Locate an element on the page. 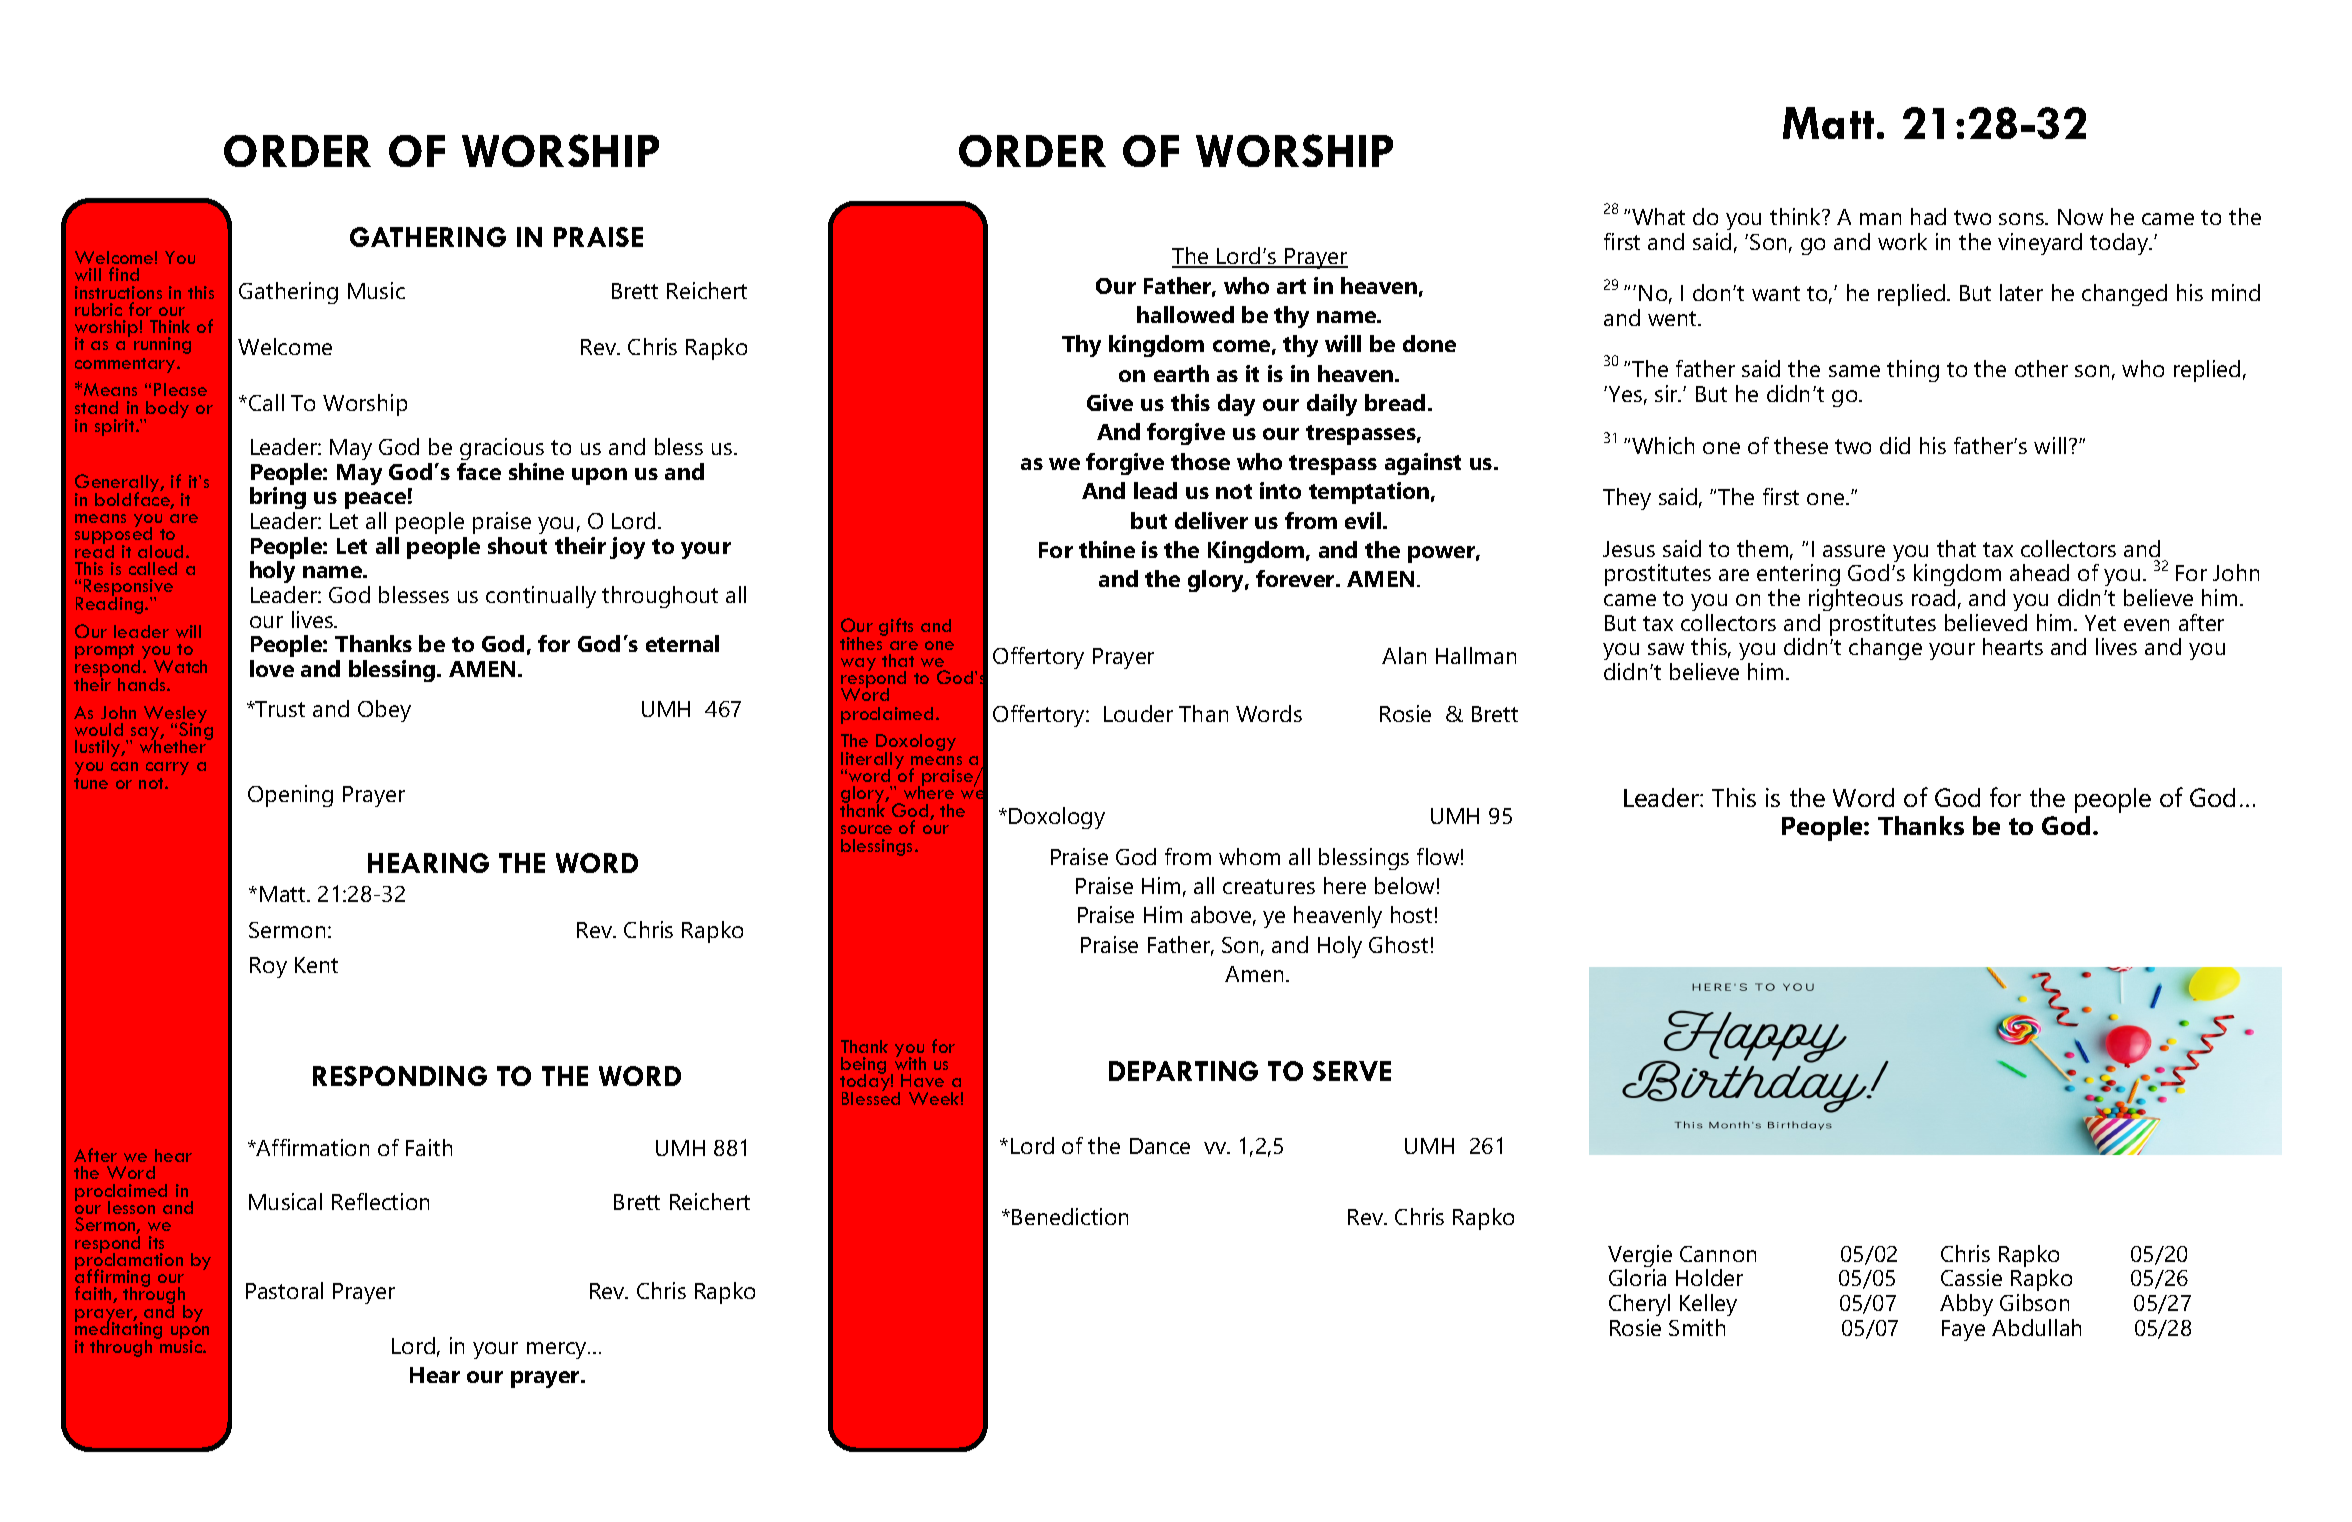 Image resolution: width=2352 pixels, height=1522 pixels. Kent is located at coordinates (316, 965).
